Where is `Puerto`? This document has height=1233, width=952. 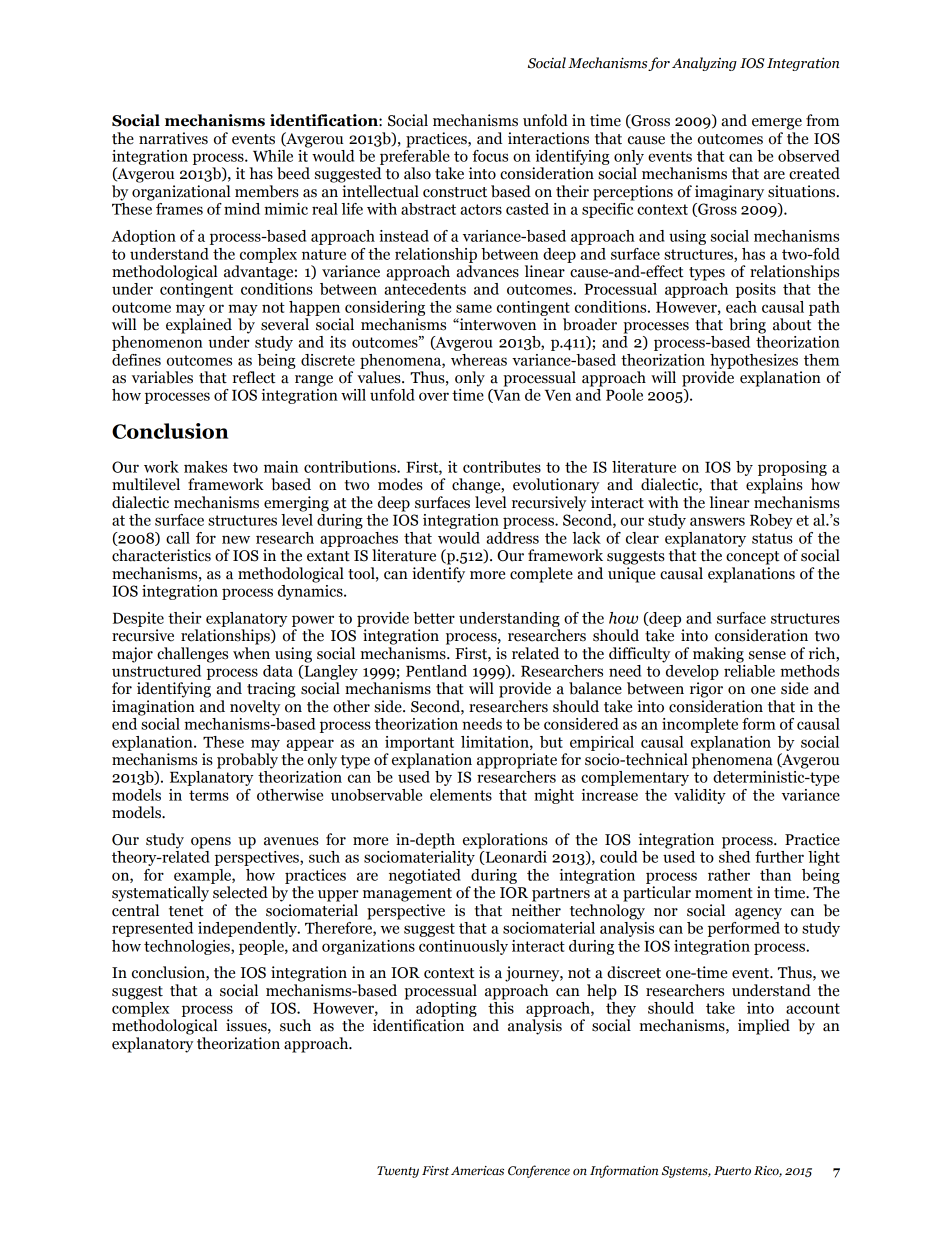 Puerto is located at coordinates (732, 1171).
